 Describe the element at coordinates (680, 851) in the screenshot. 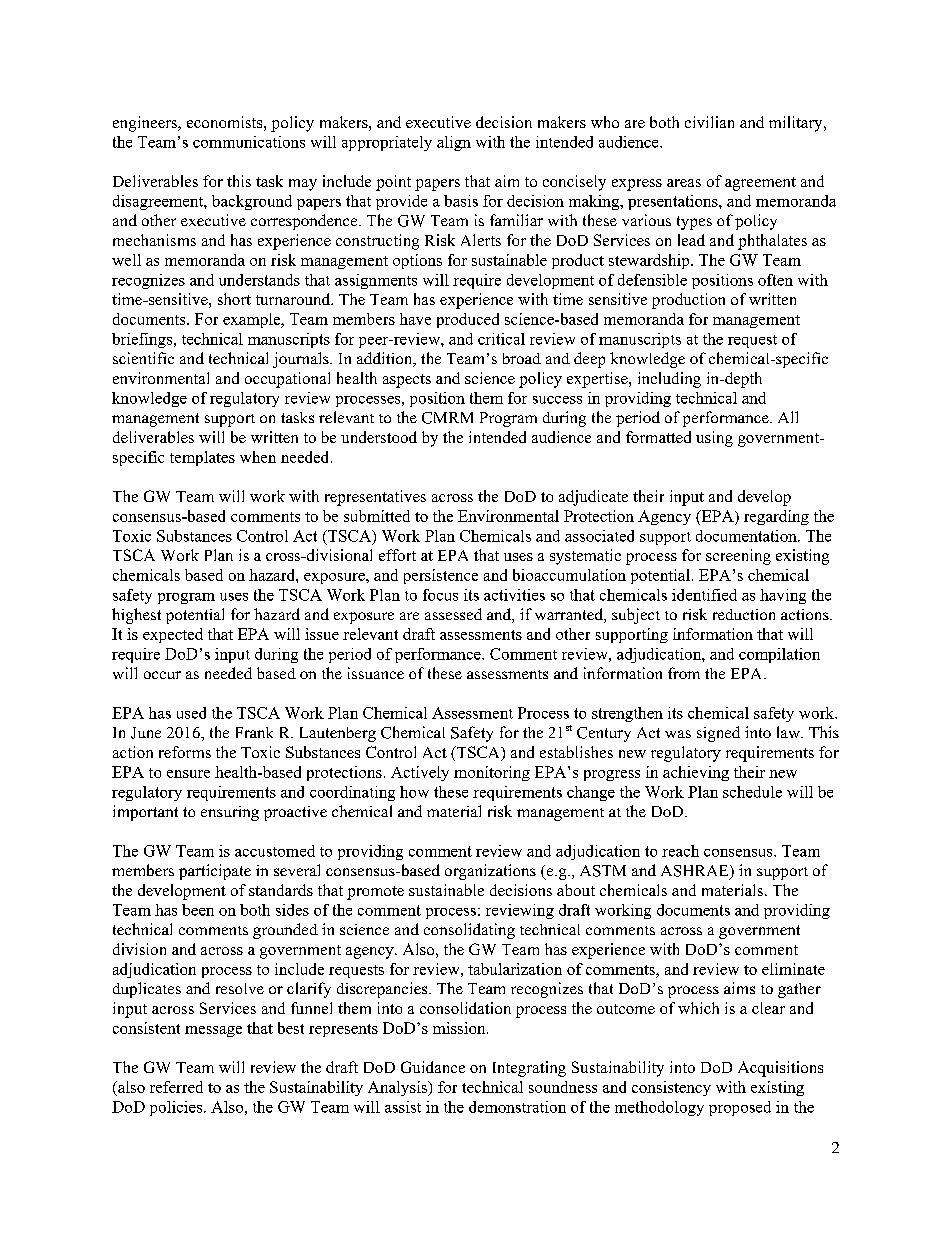

I see `reach` at that location.
